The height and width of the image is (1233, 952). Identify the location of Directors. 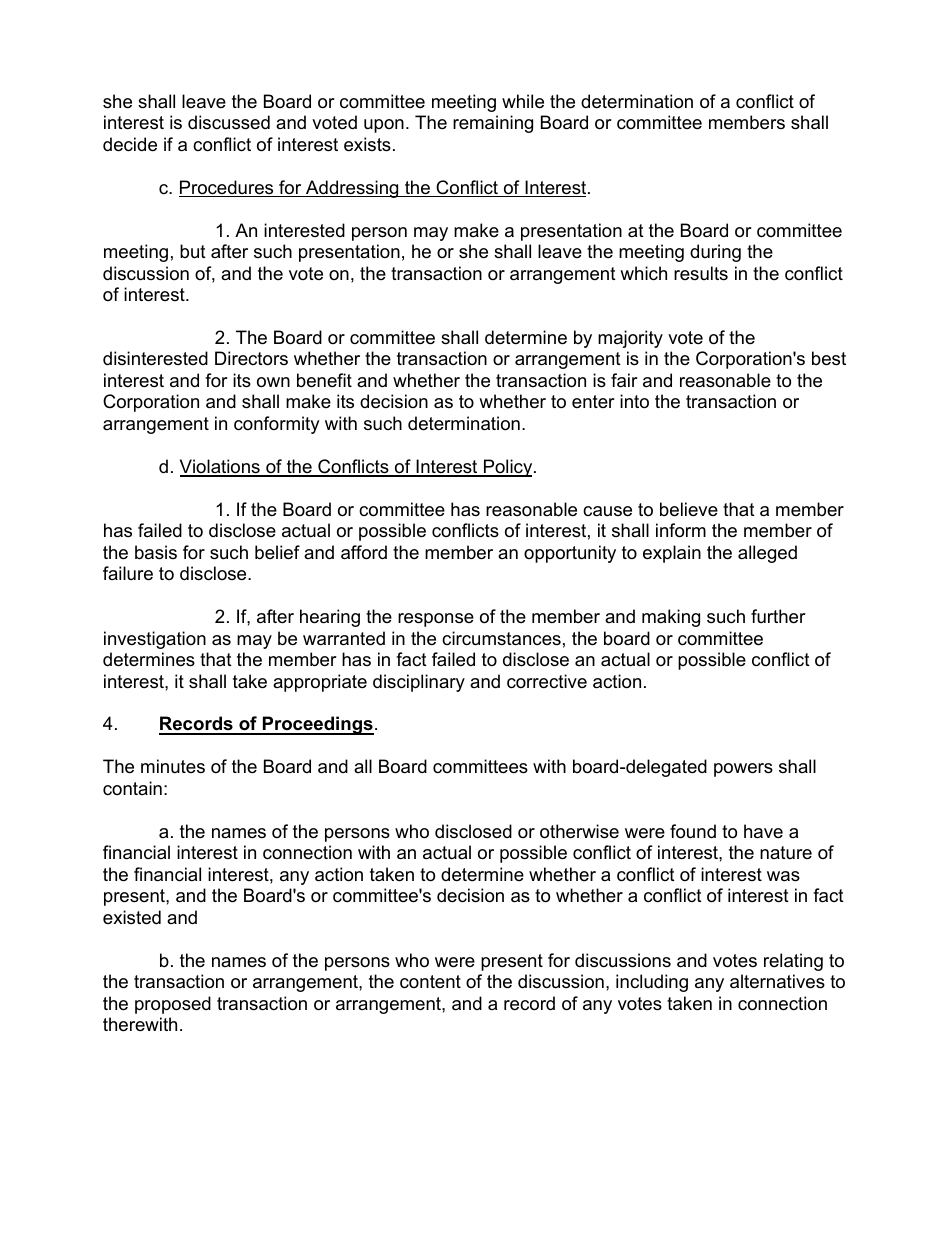
(251, 358).
